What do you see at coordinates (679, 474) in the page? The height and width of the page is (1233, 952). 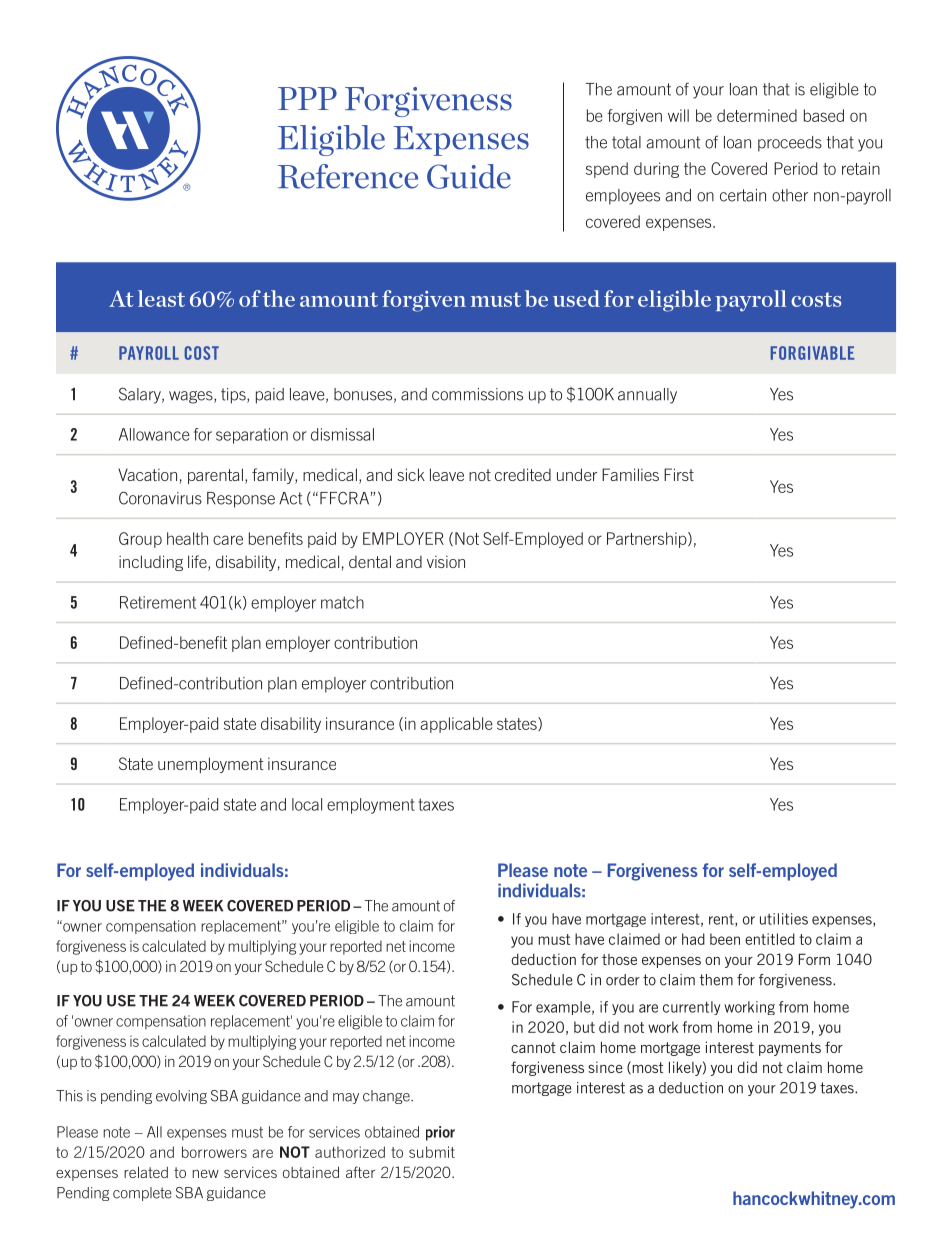 I see `First` at bounding box center [679, 474].
